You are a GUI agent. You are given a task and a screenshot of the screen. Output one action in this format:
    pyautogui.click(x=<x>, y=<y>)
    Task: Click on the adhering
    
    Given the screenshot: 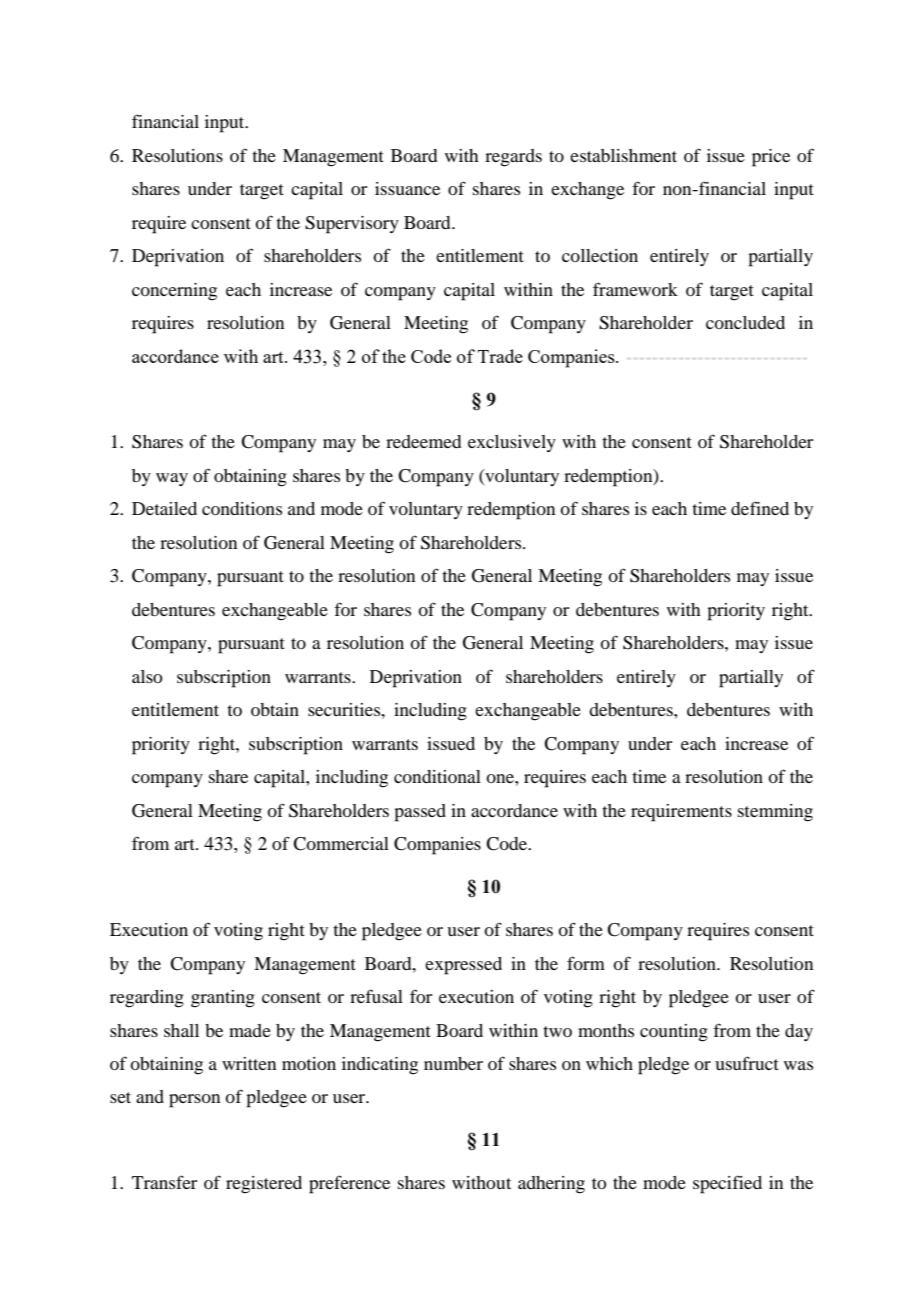 What is the action you would take?
    pyautogui.click(x=551, y=1185)
